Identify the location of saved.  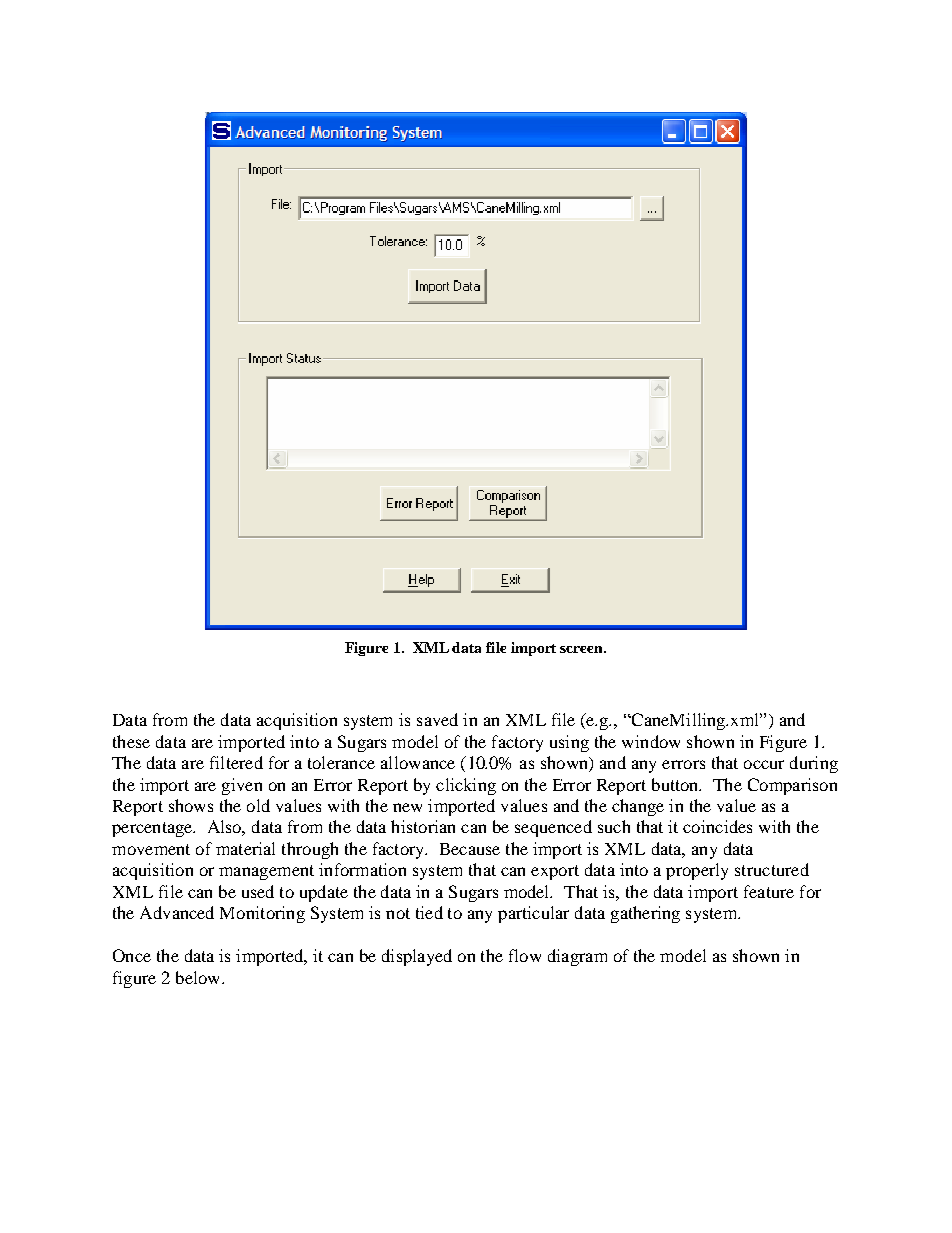
(437, 719).
